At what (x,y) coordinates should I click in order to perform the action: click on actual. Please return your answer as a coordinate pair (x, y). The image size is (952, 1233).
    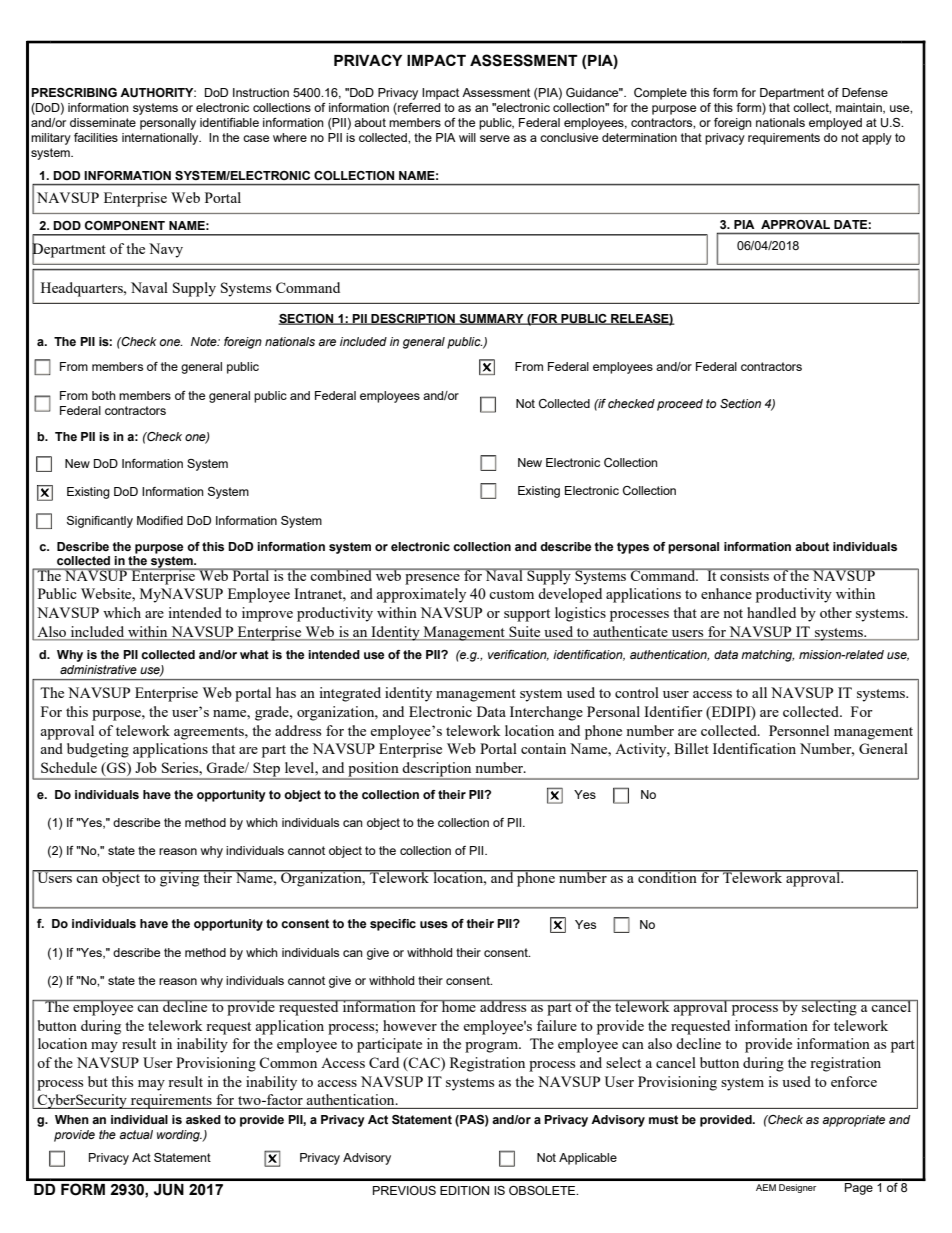
    Looking at the image, I should click on (136, 1134).
